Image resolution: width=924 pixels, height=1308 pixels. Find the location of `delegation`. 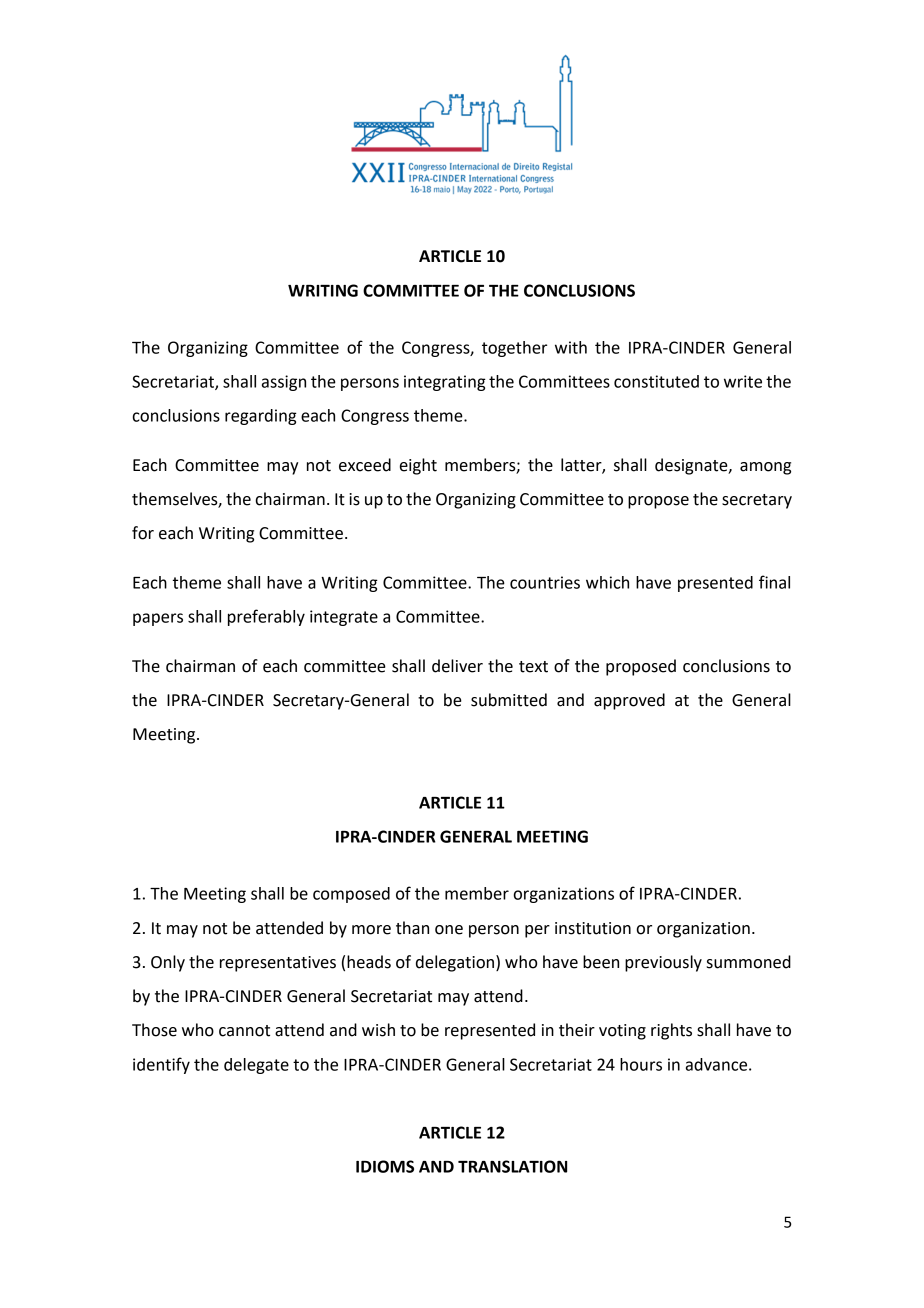

delegation is located at coordinates (456, 963).
